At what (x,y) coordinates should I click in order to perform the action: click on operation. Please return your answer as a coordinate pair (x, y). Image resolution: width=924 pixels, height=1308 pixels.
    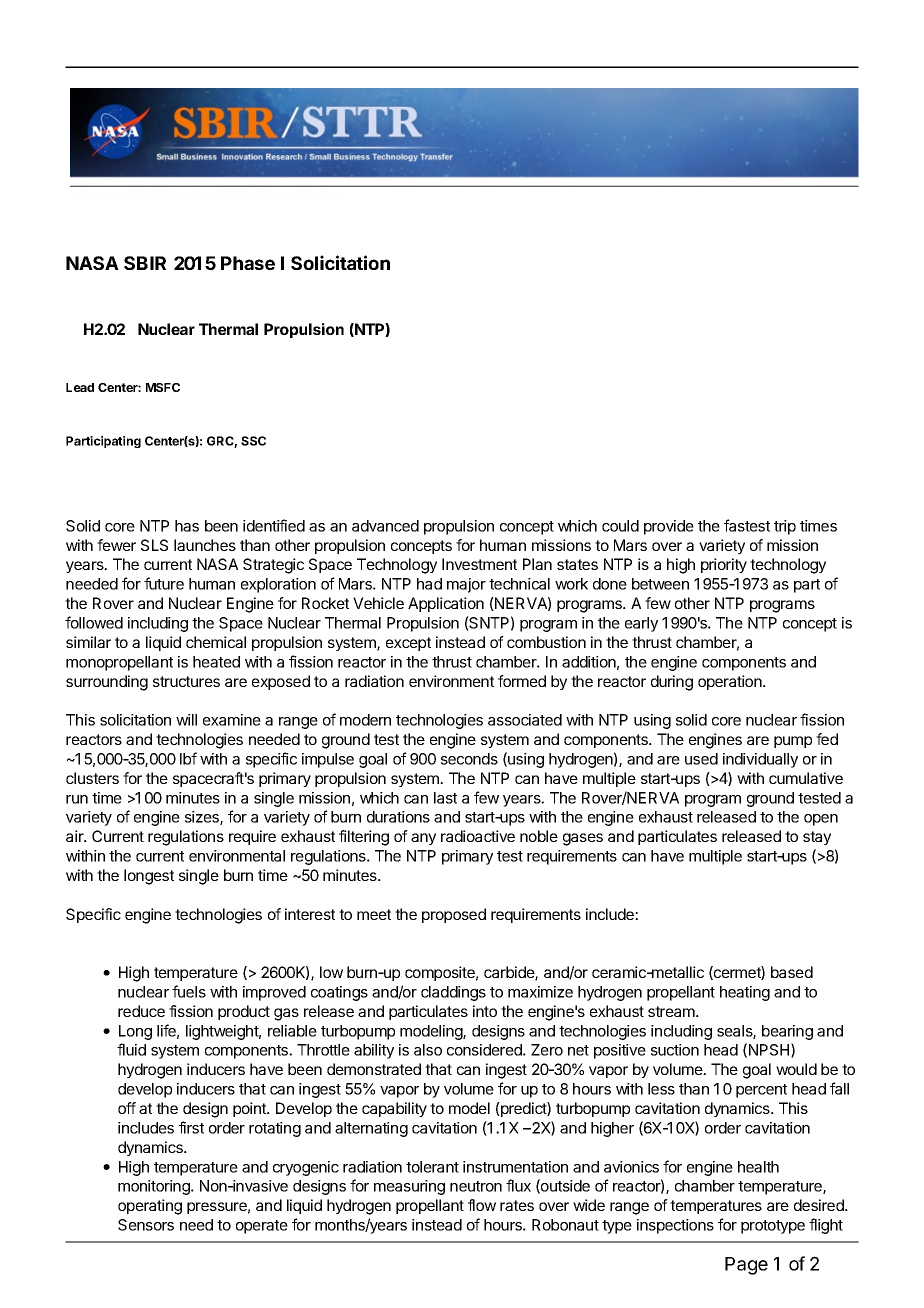
    Looking at the image, I should click on (731, 682).
